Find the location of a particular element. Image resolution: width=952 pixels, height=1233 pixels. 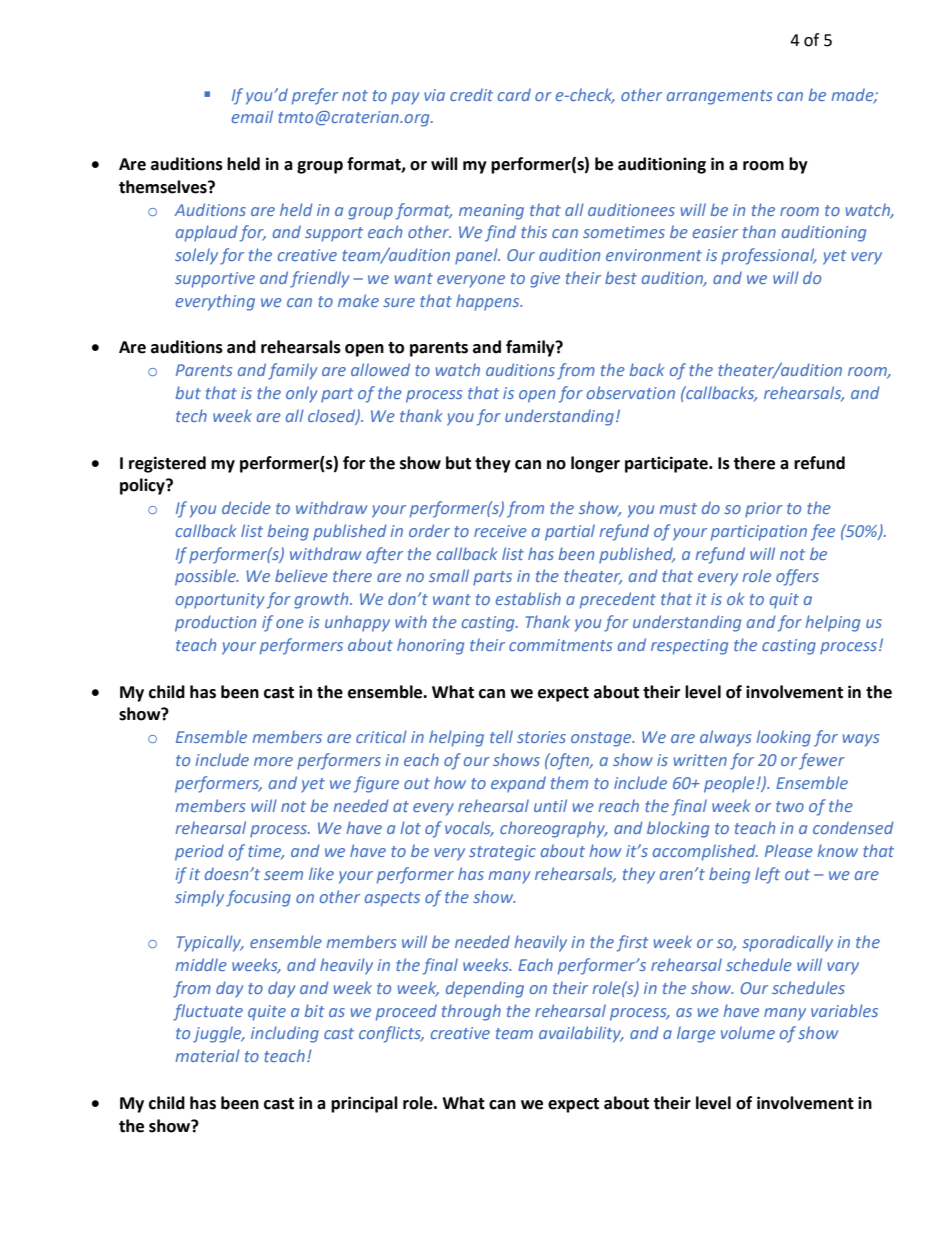

email is located at coordinates (252, 116).
